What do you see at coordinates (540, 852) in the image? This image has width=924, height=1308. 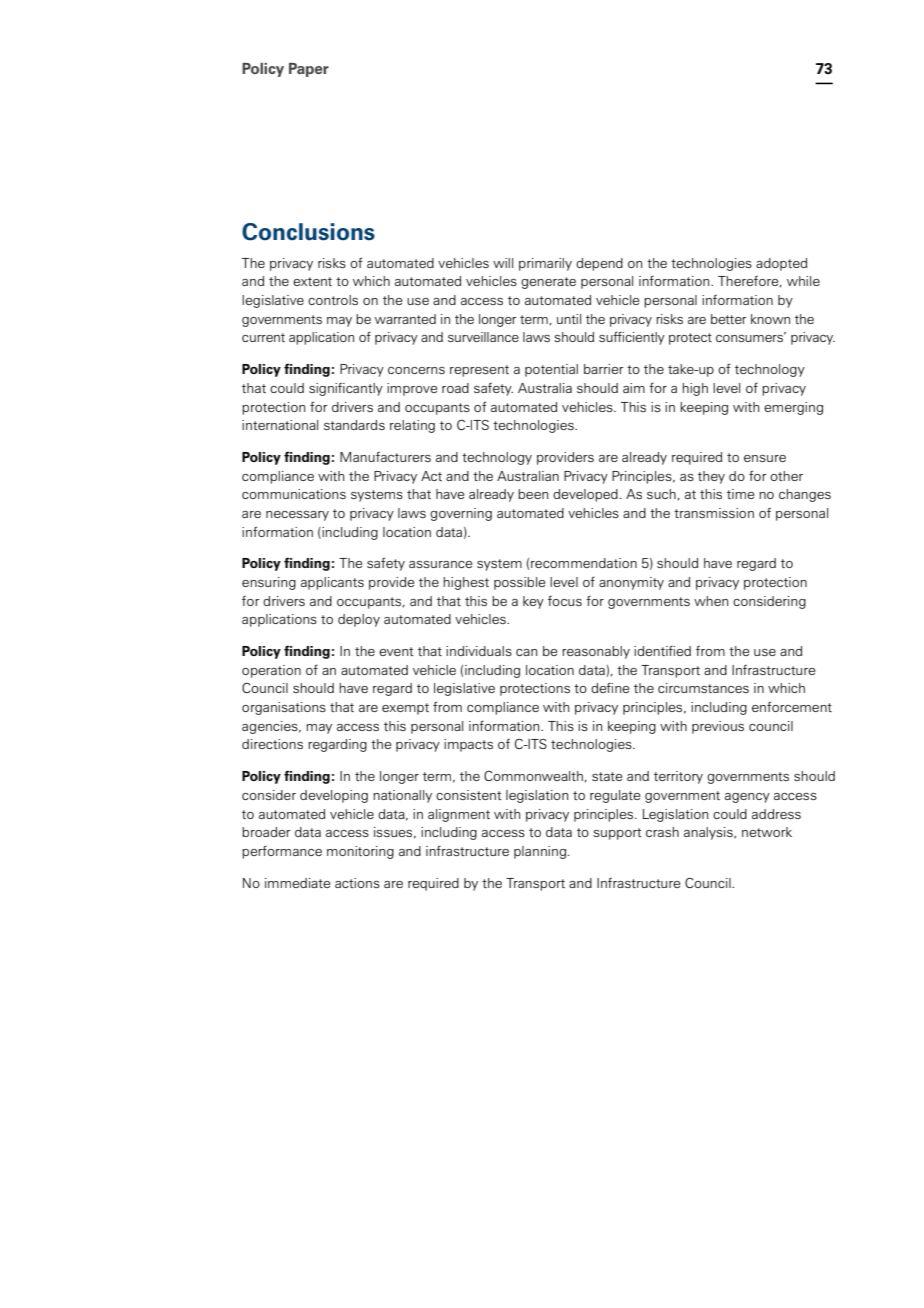 I see `planning` at bounding box center [540, 852].
